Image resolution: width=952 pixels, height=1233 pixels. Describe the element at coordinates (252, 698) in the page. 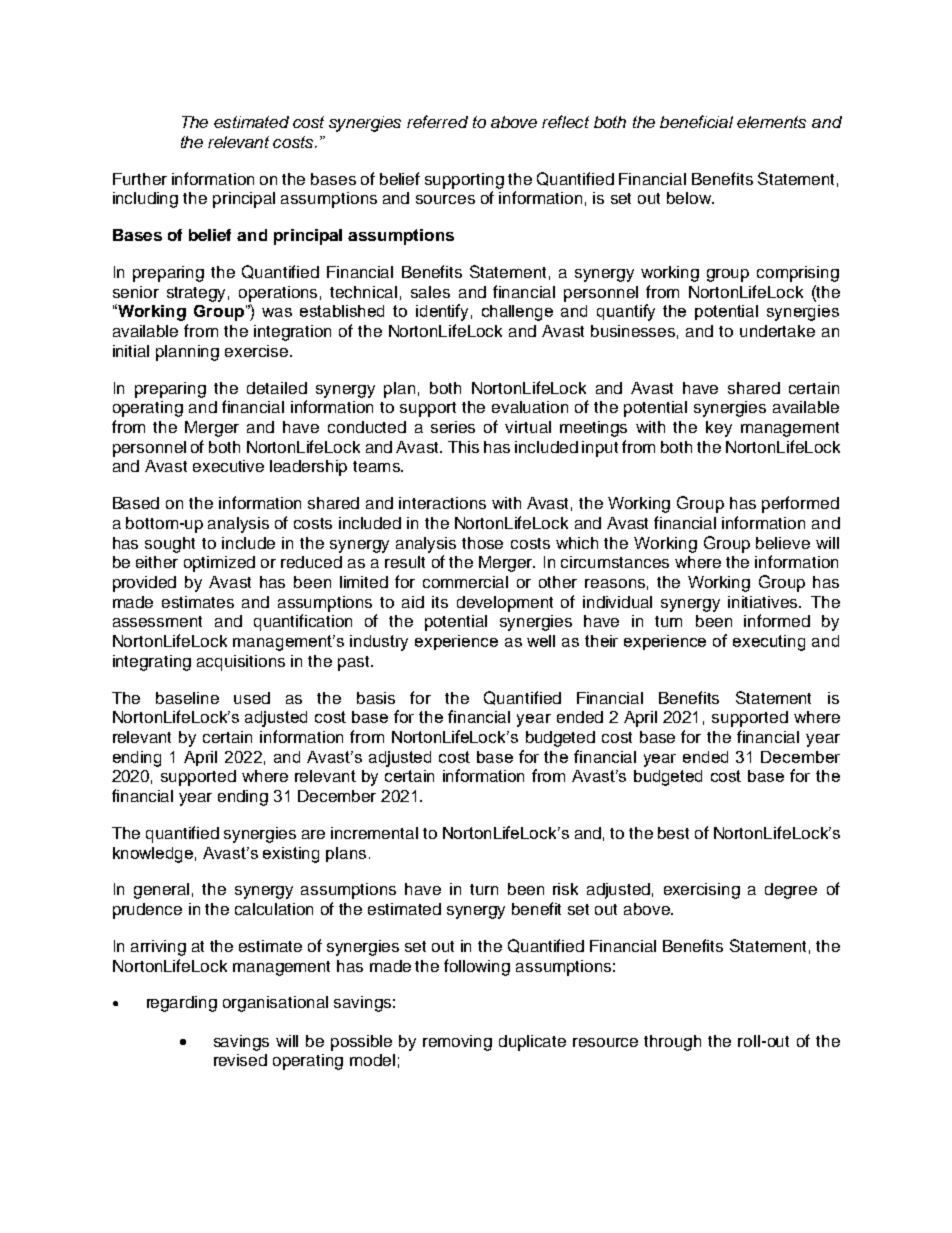

I see `used` at that location.
